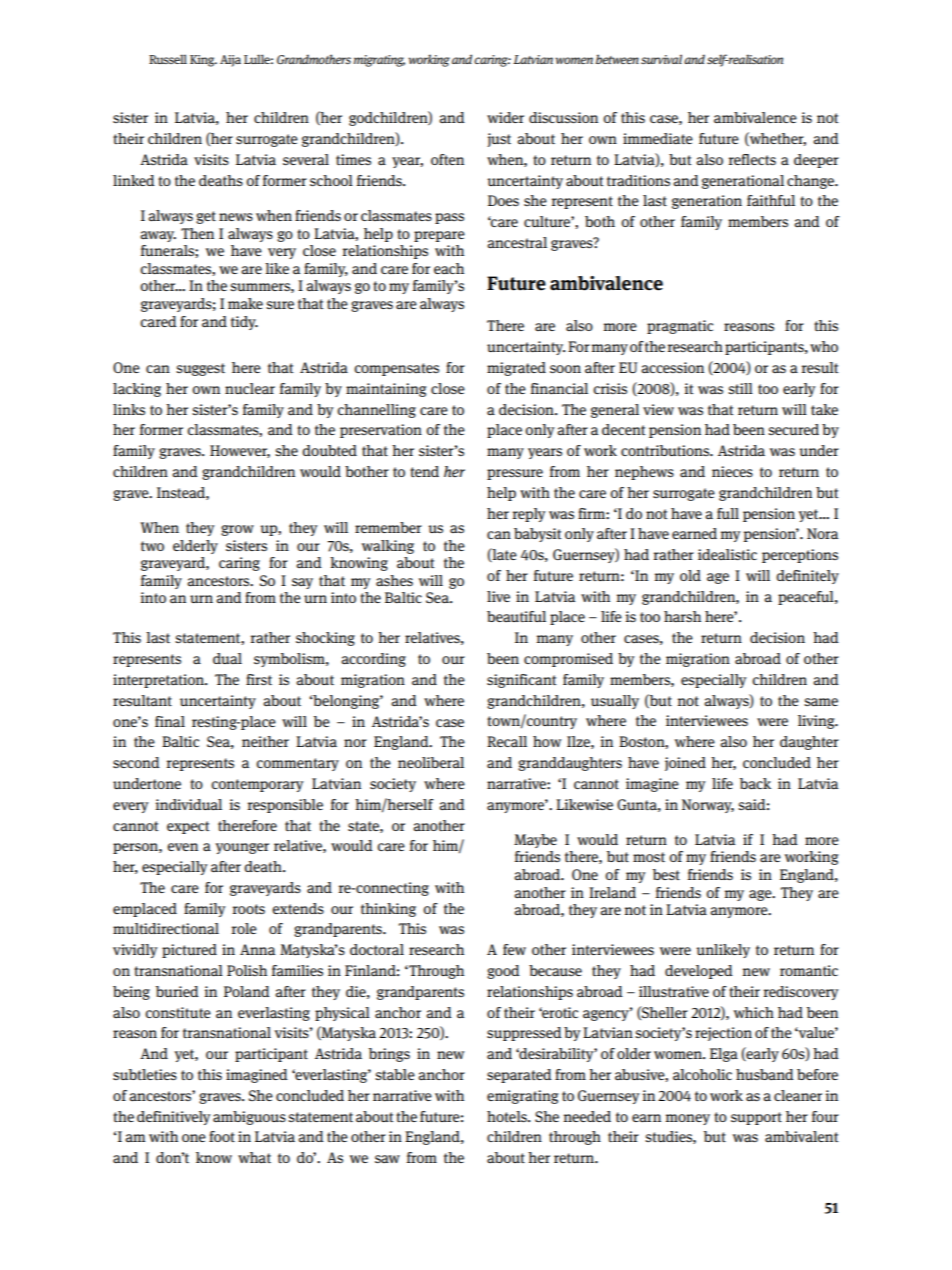  What do you see at coordinates (200, 369) in the screenshot?
I see `suggest` at bounding box center [200, 369].
